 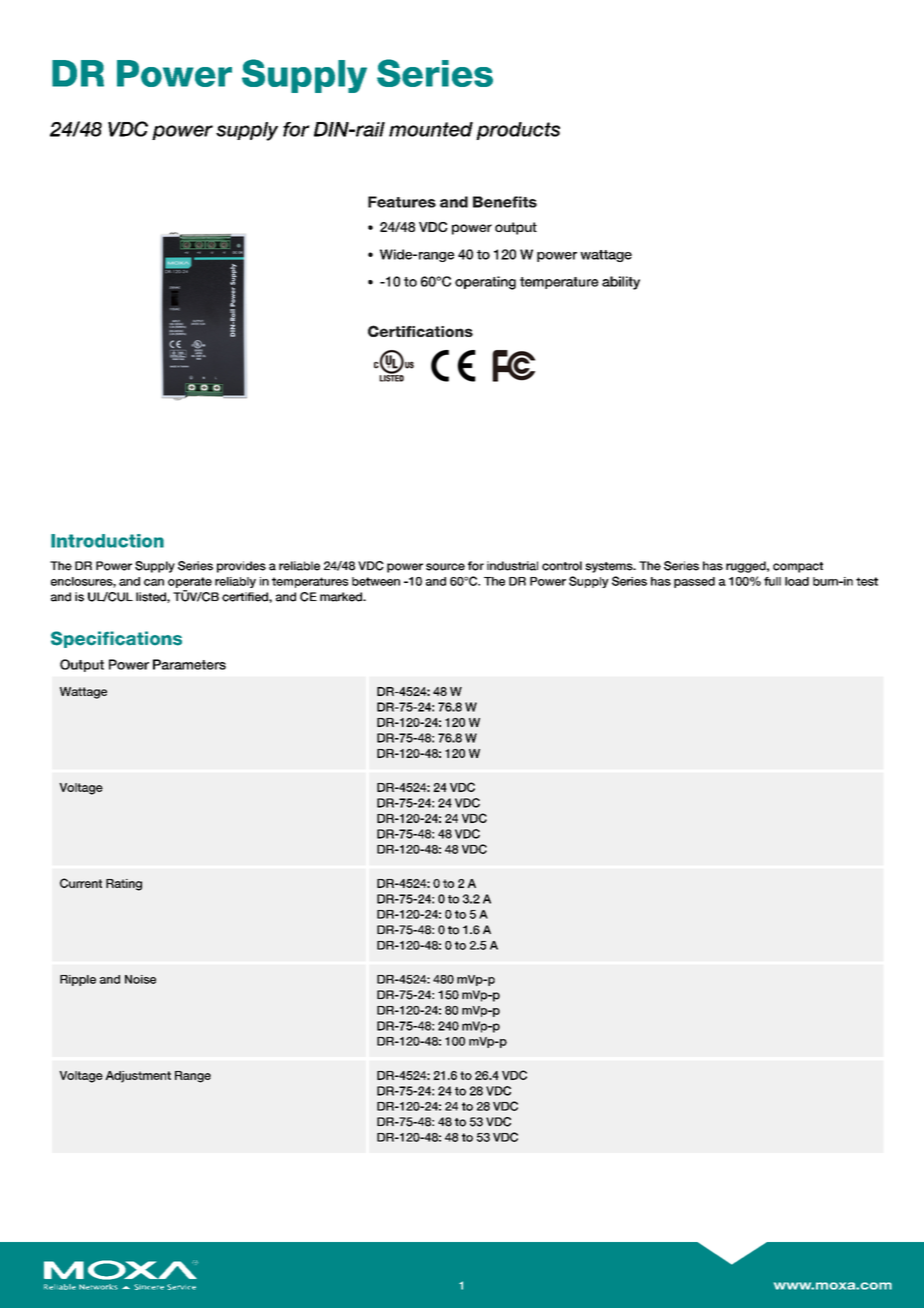 What do you see at coordinates (78, 980) in the screenshot?
I see `Ripple` at bounding box center [78, 980].
